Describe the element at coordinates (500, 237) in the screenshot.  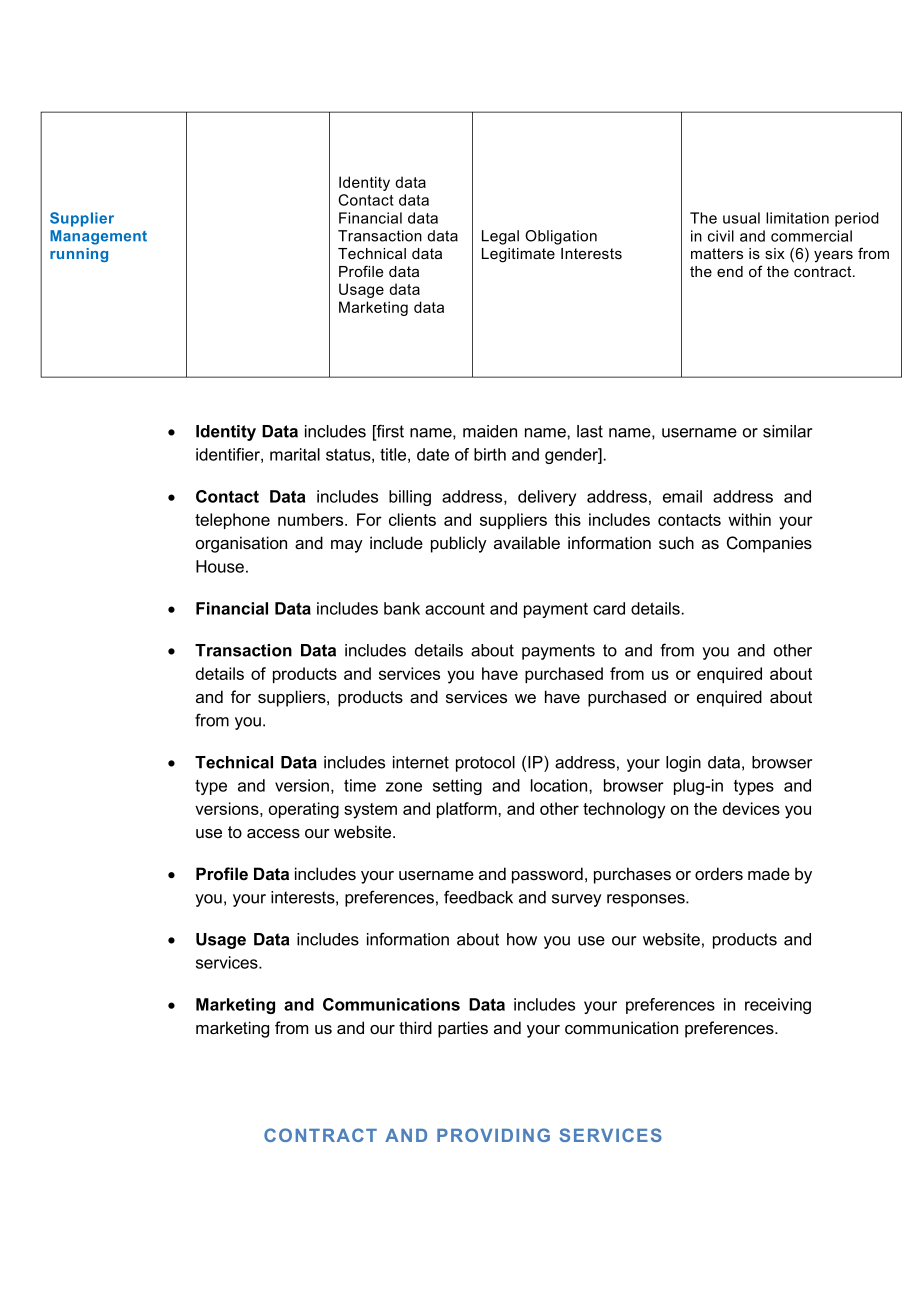
I see `Legal` at that location.
